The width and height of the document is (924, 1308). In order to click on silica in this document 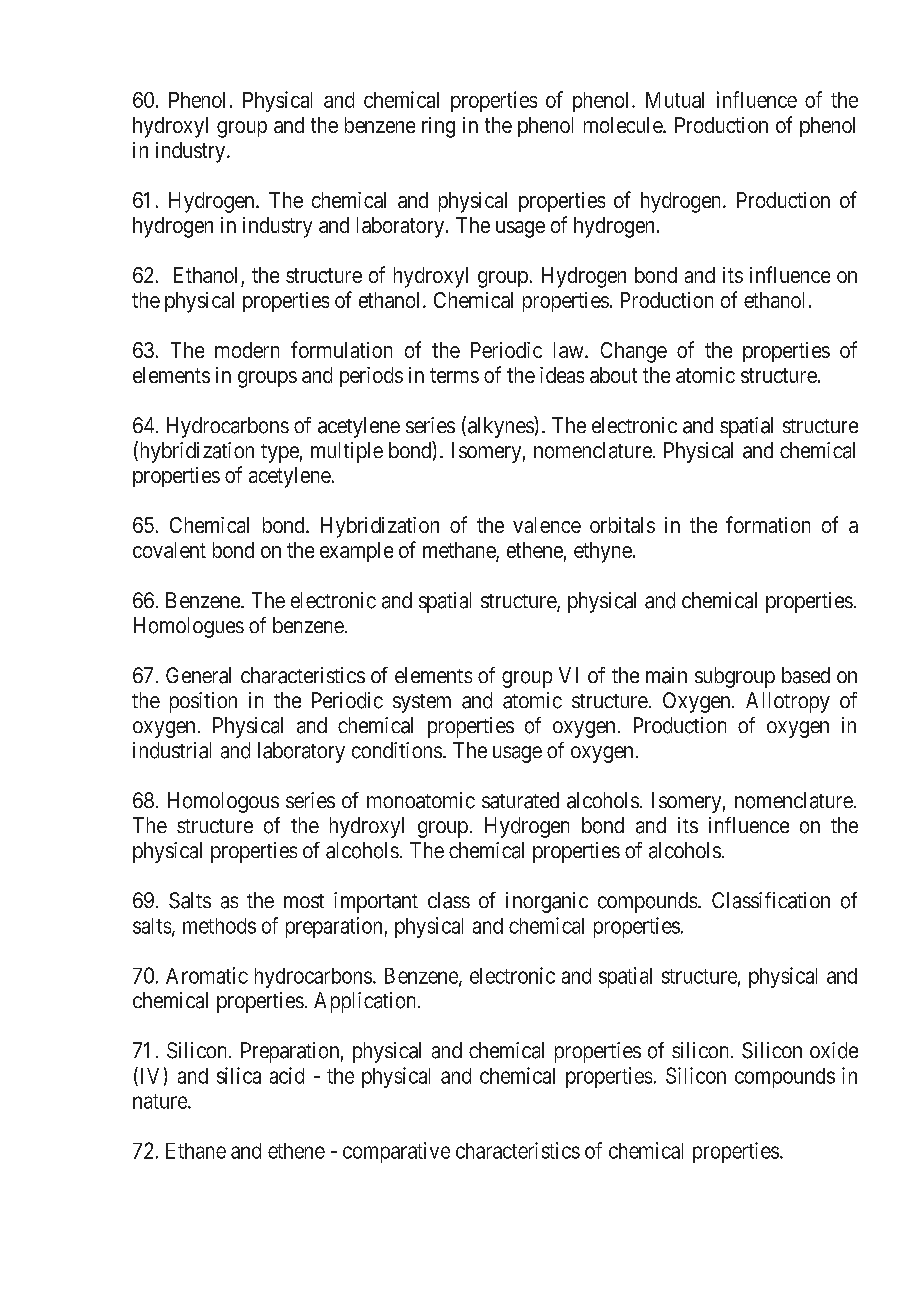, I will do `click(239, 1075)`.
